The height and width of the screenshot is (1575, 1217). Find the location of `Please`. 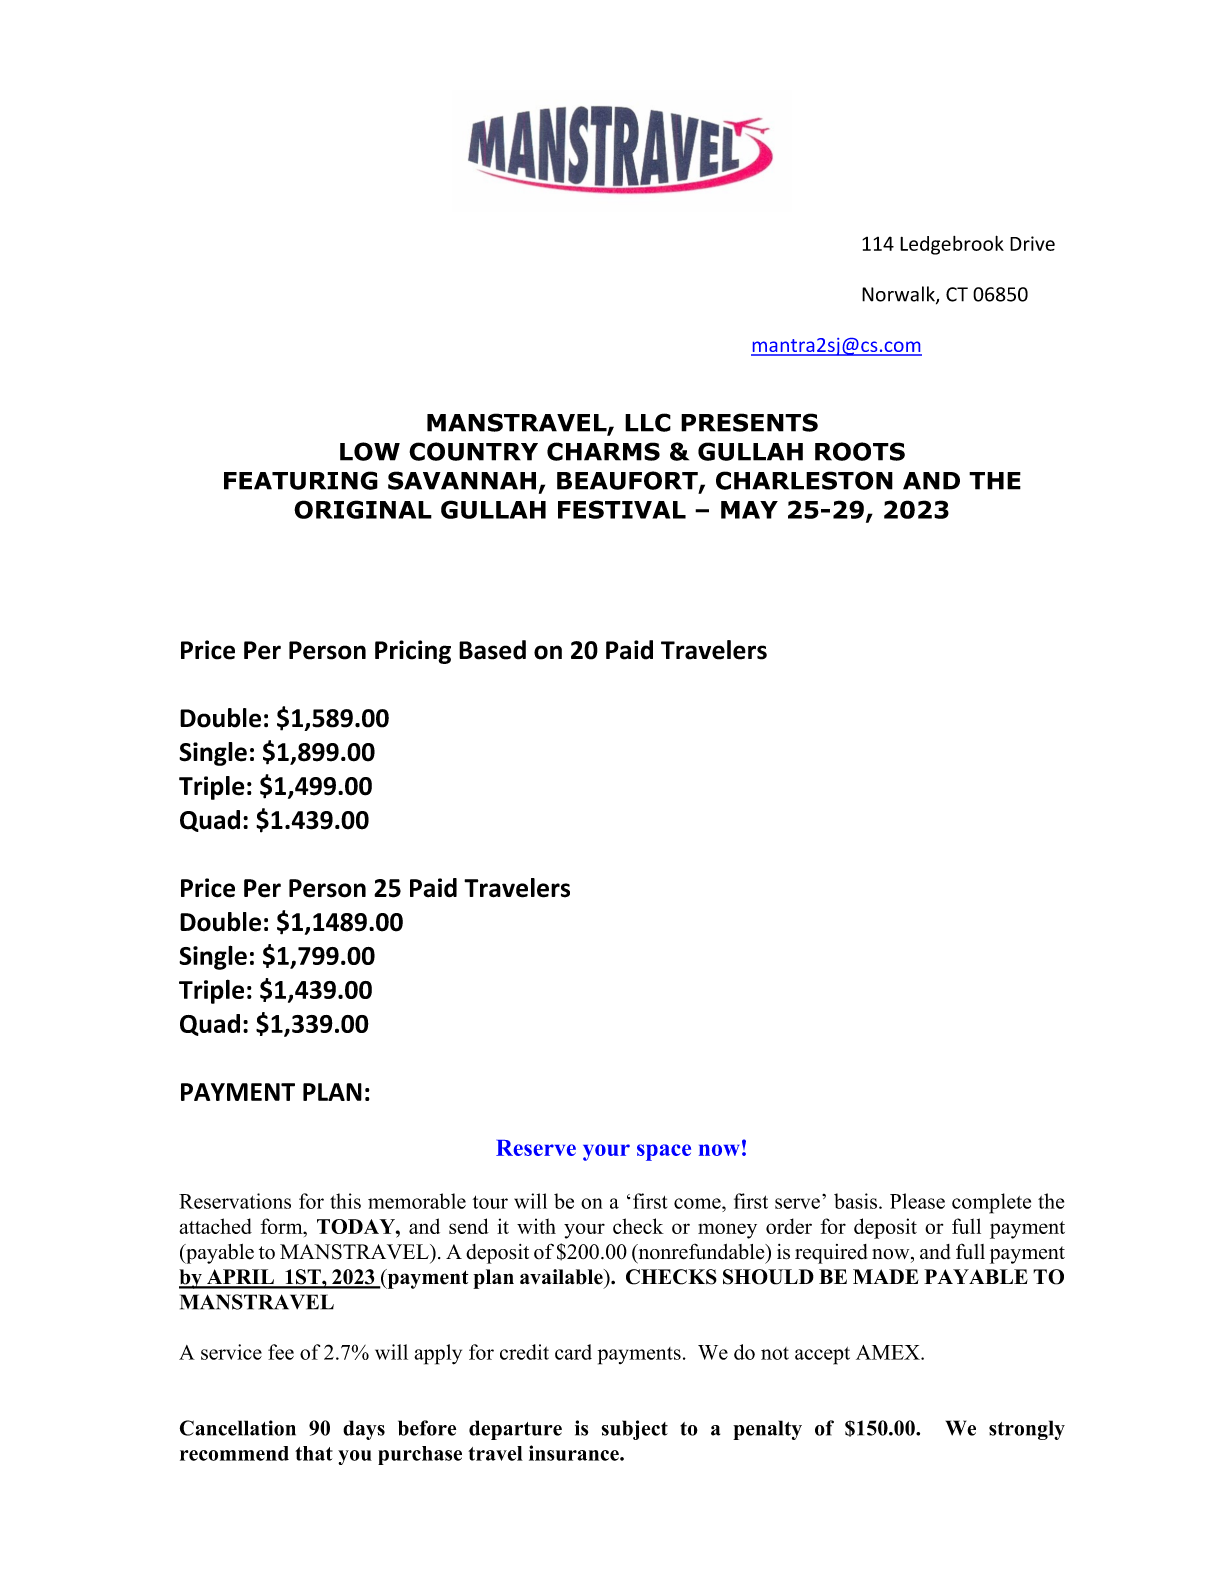

Please is located at coordinates (917, 1201).
